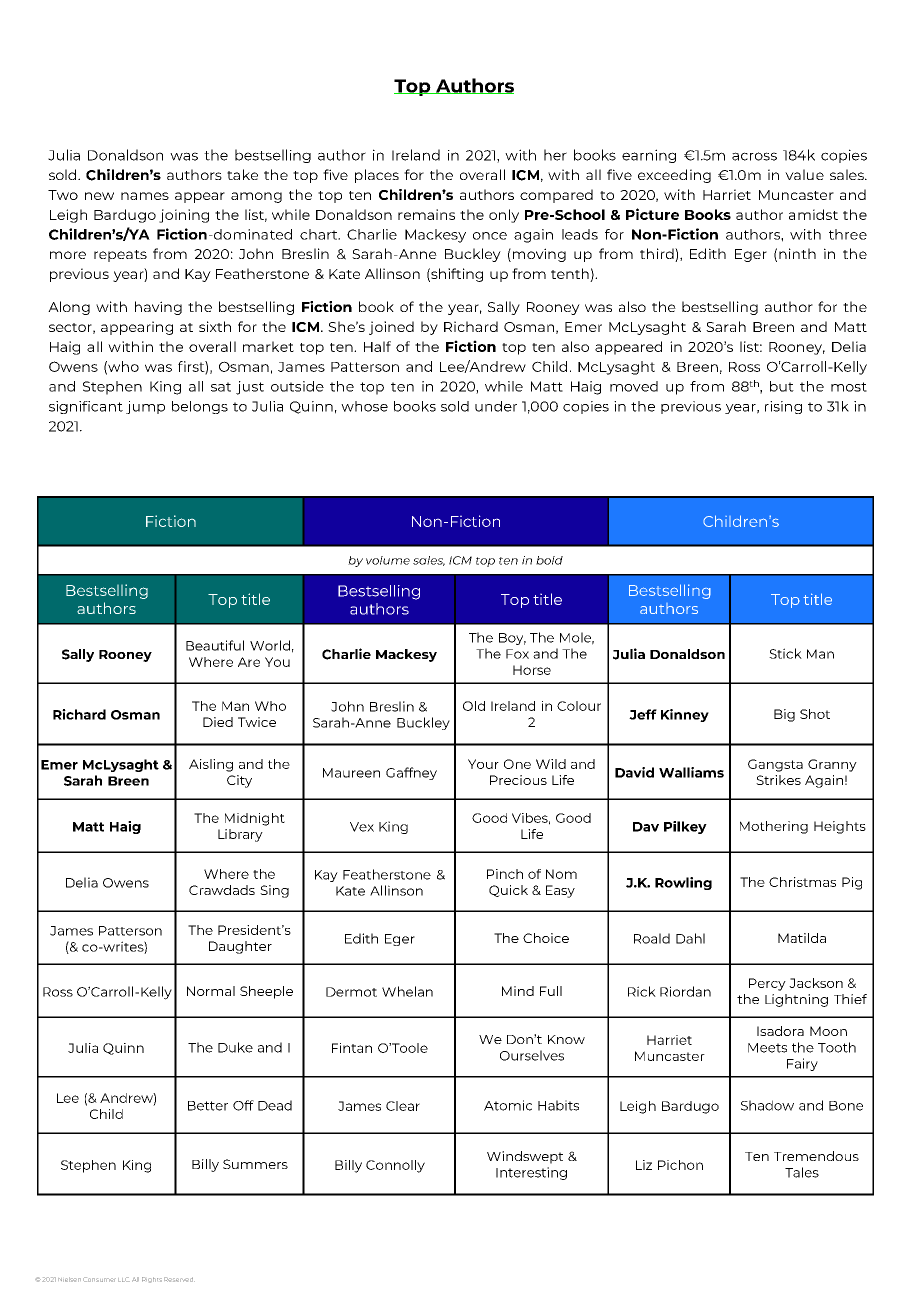 The width and height of the screenshot is (911, 1316). Describe the element at coordinates (512, 639) in the screenshot. I see `Boy` at that location.
